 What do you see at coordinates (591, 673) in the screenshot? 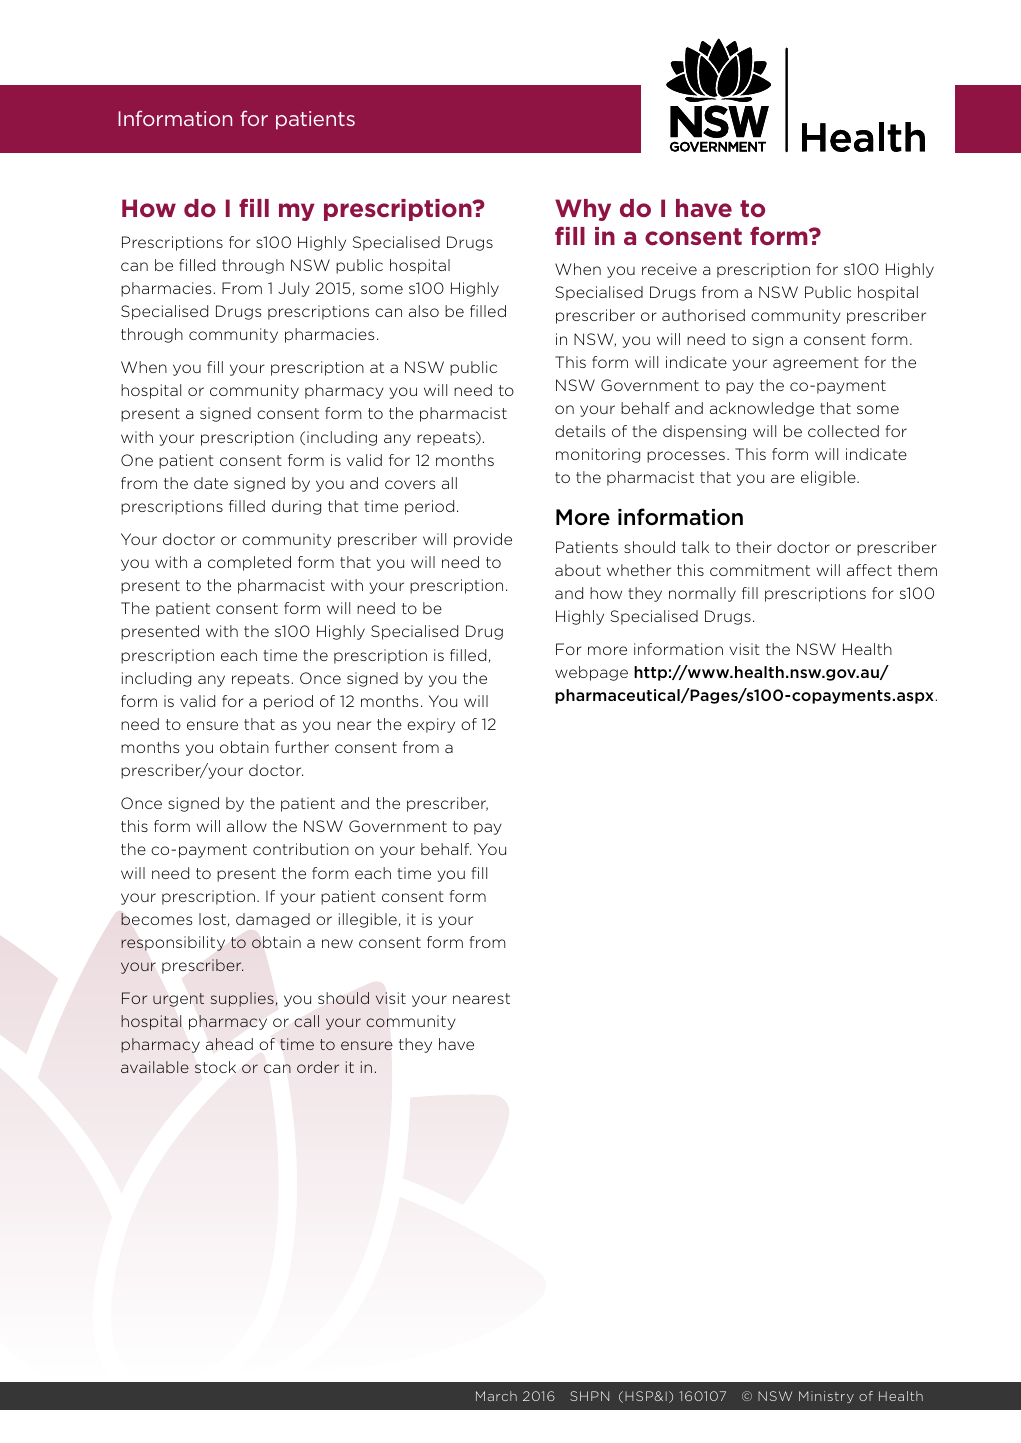
I see `webpage` at bounding box center [591, 673].
